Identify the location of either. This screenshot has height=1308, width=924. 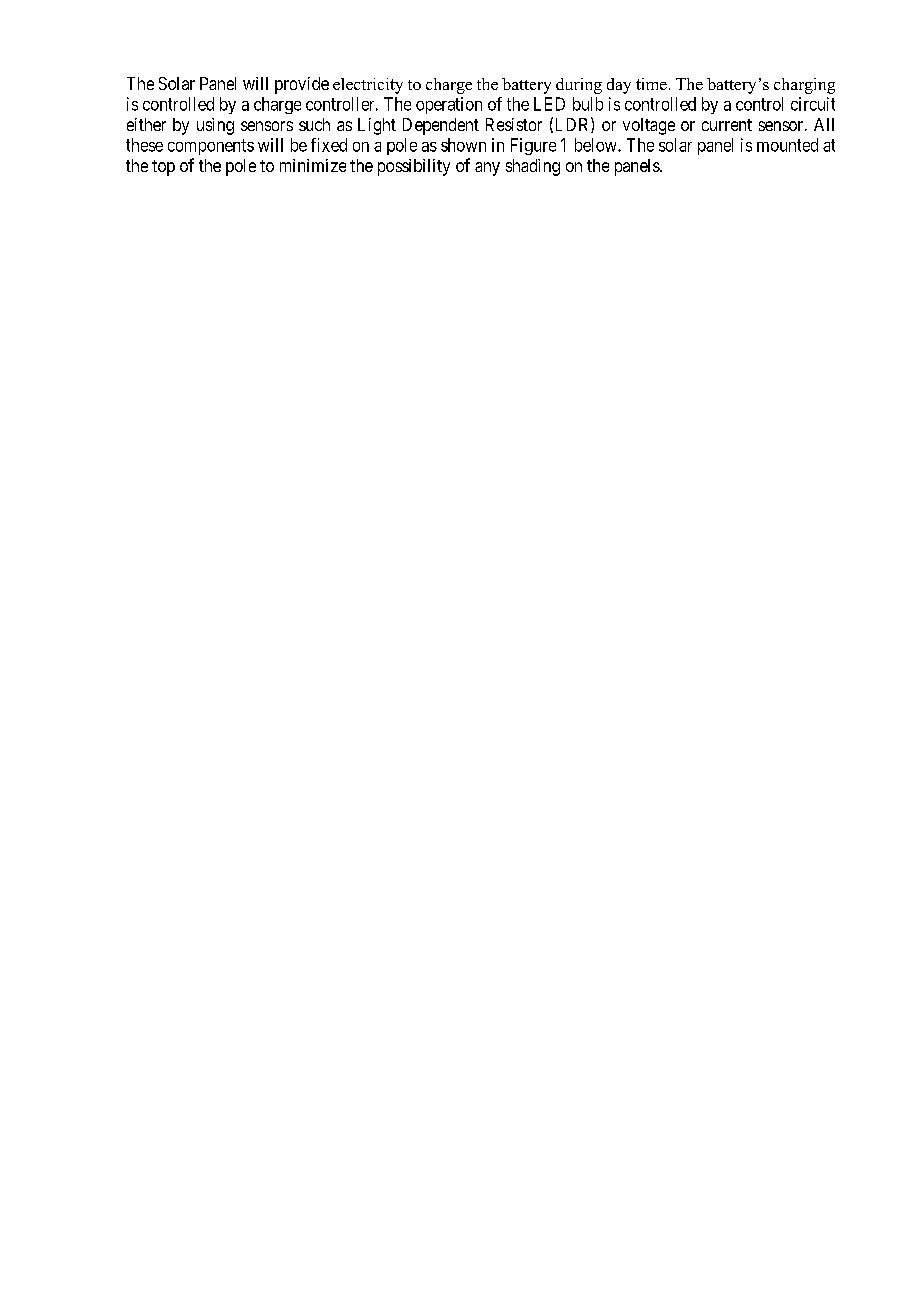
(146, 124).
